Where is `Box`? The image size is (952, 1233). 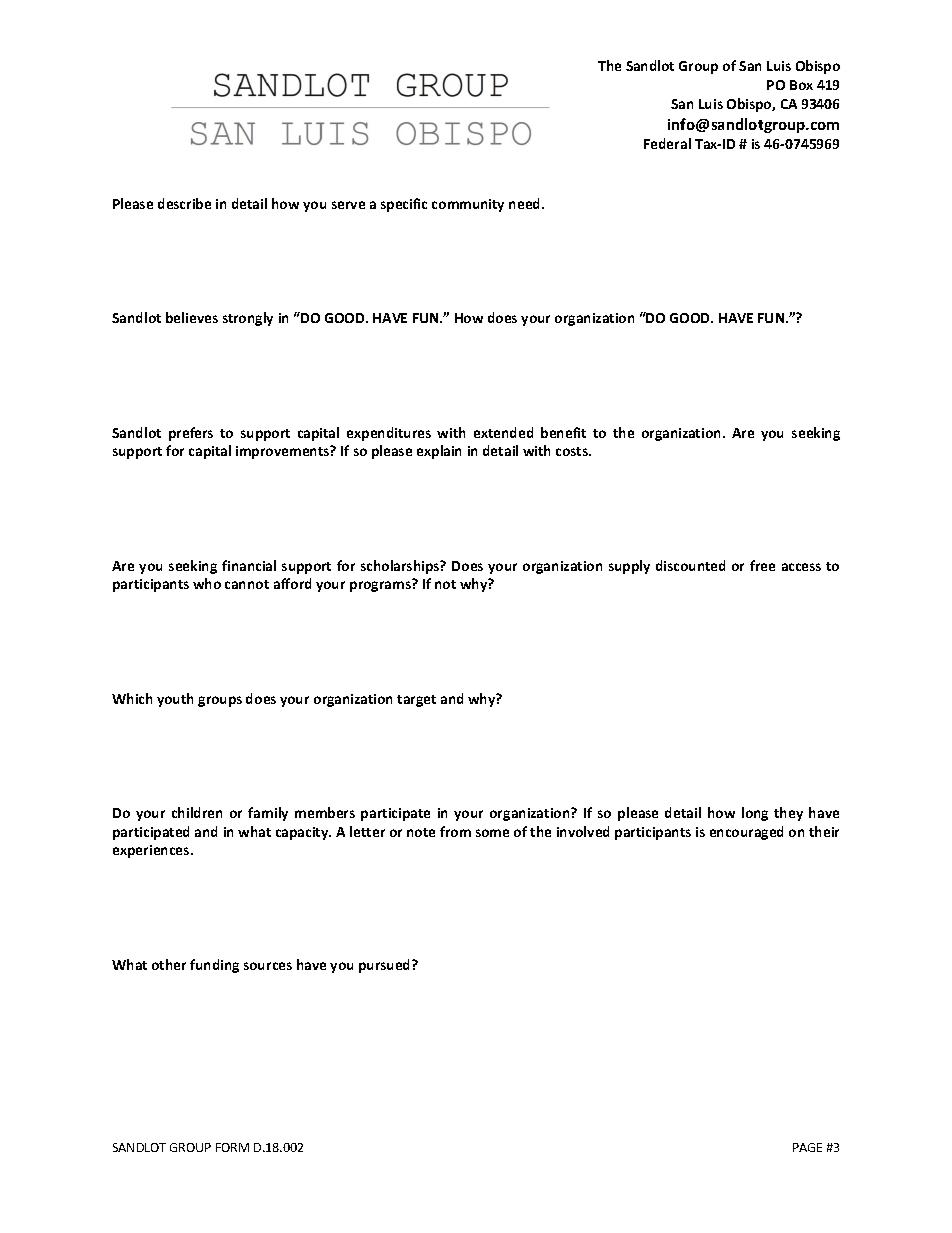 Box is located at coordinates (801, 85).
